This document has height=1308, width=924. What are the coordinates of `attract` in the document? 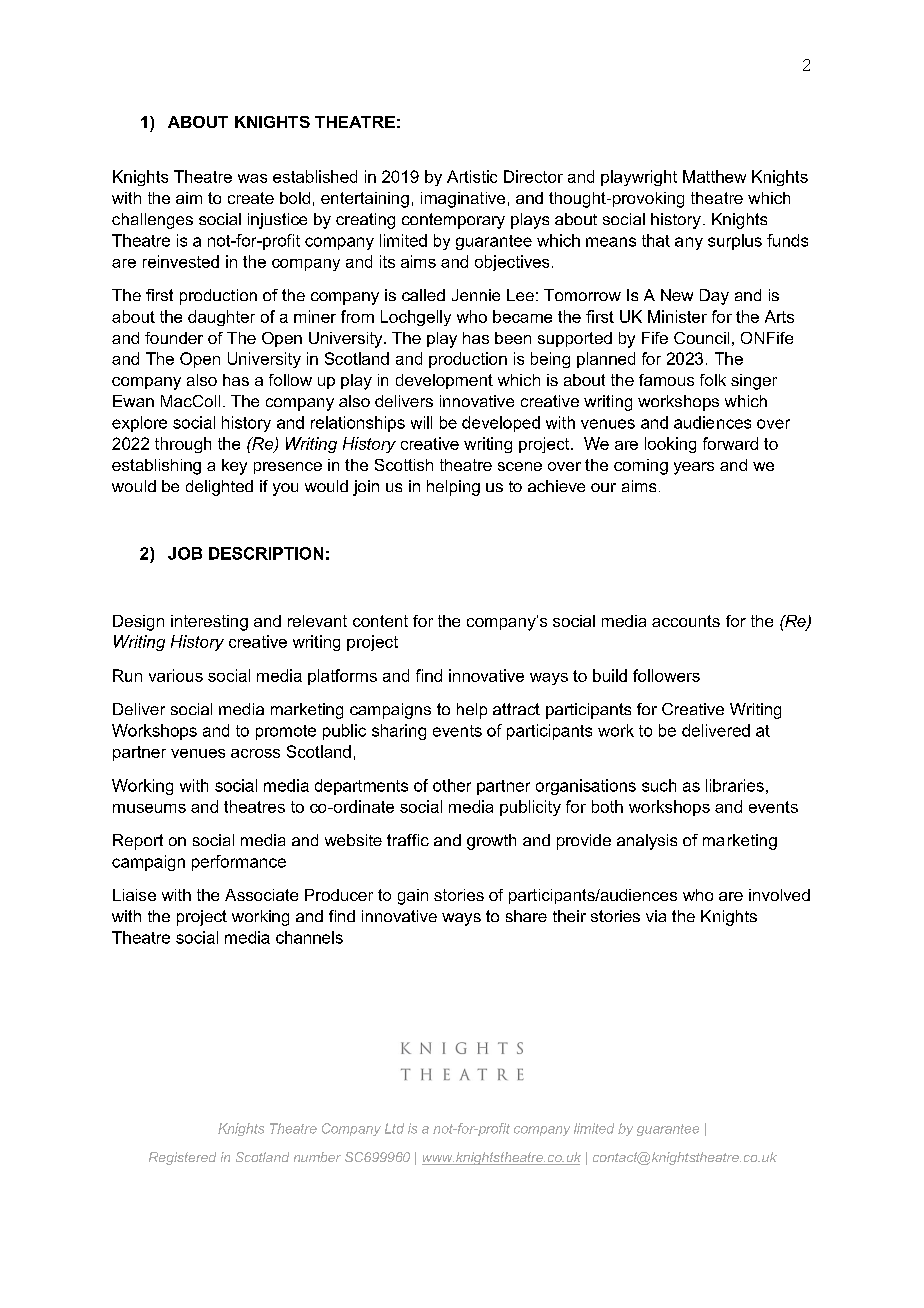 It's located at (516, 709).
